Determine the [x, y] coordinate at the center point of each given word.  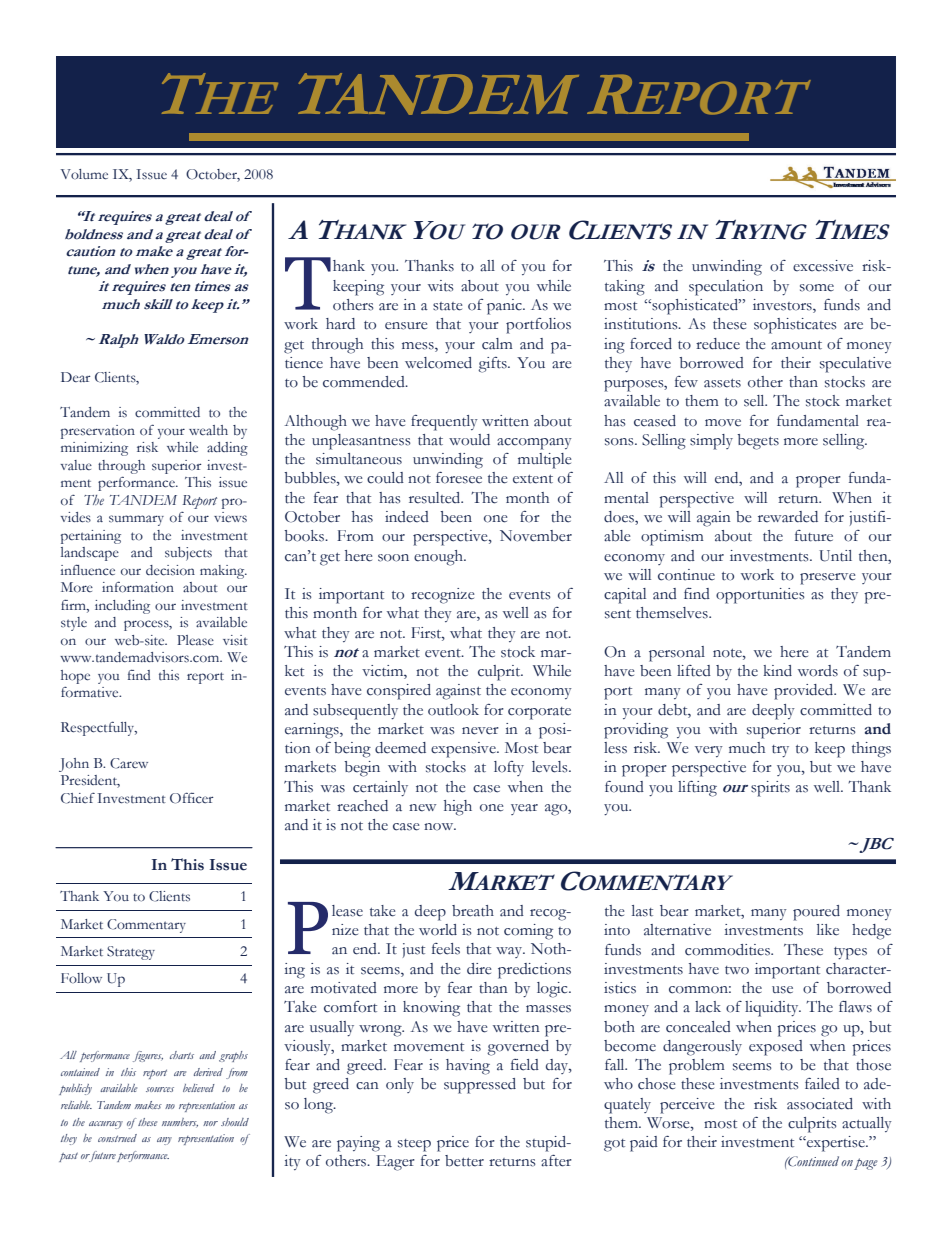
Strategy [131, 953]
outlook [453, 710]
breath [473, 911]
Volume [84, 174]
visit [235, 640]
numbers [180, 1123]
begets [758, 442]
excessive [823, 266]
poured [816, 913]
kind [777, 670]
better [464, 1161]
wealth [208, 430]
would [469, 440]
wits [441, 286]
